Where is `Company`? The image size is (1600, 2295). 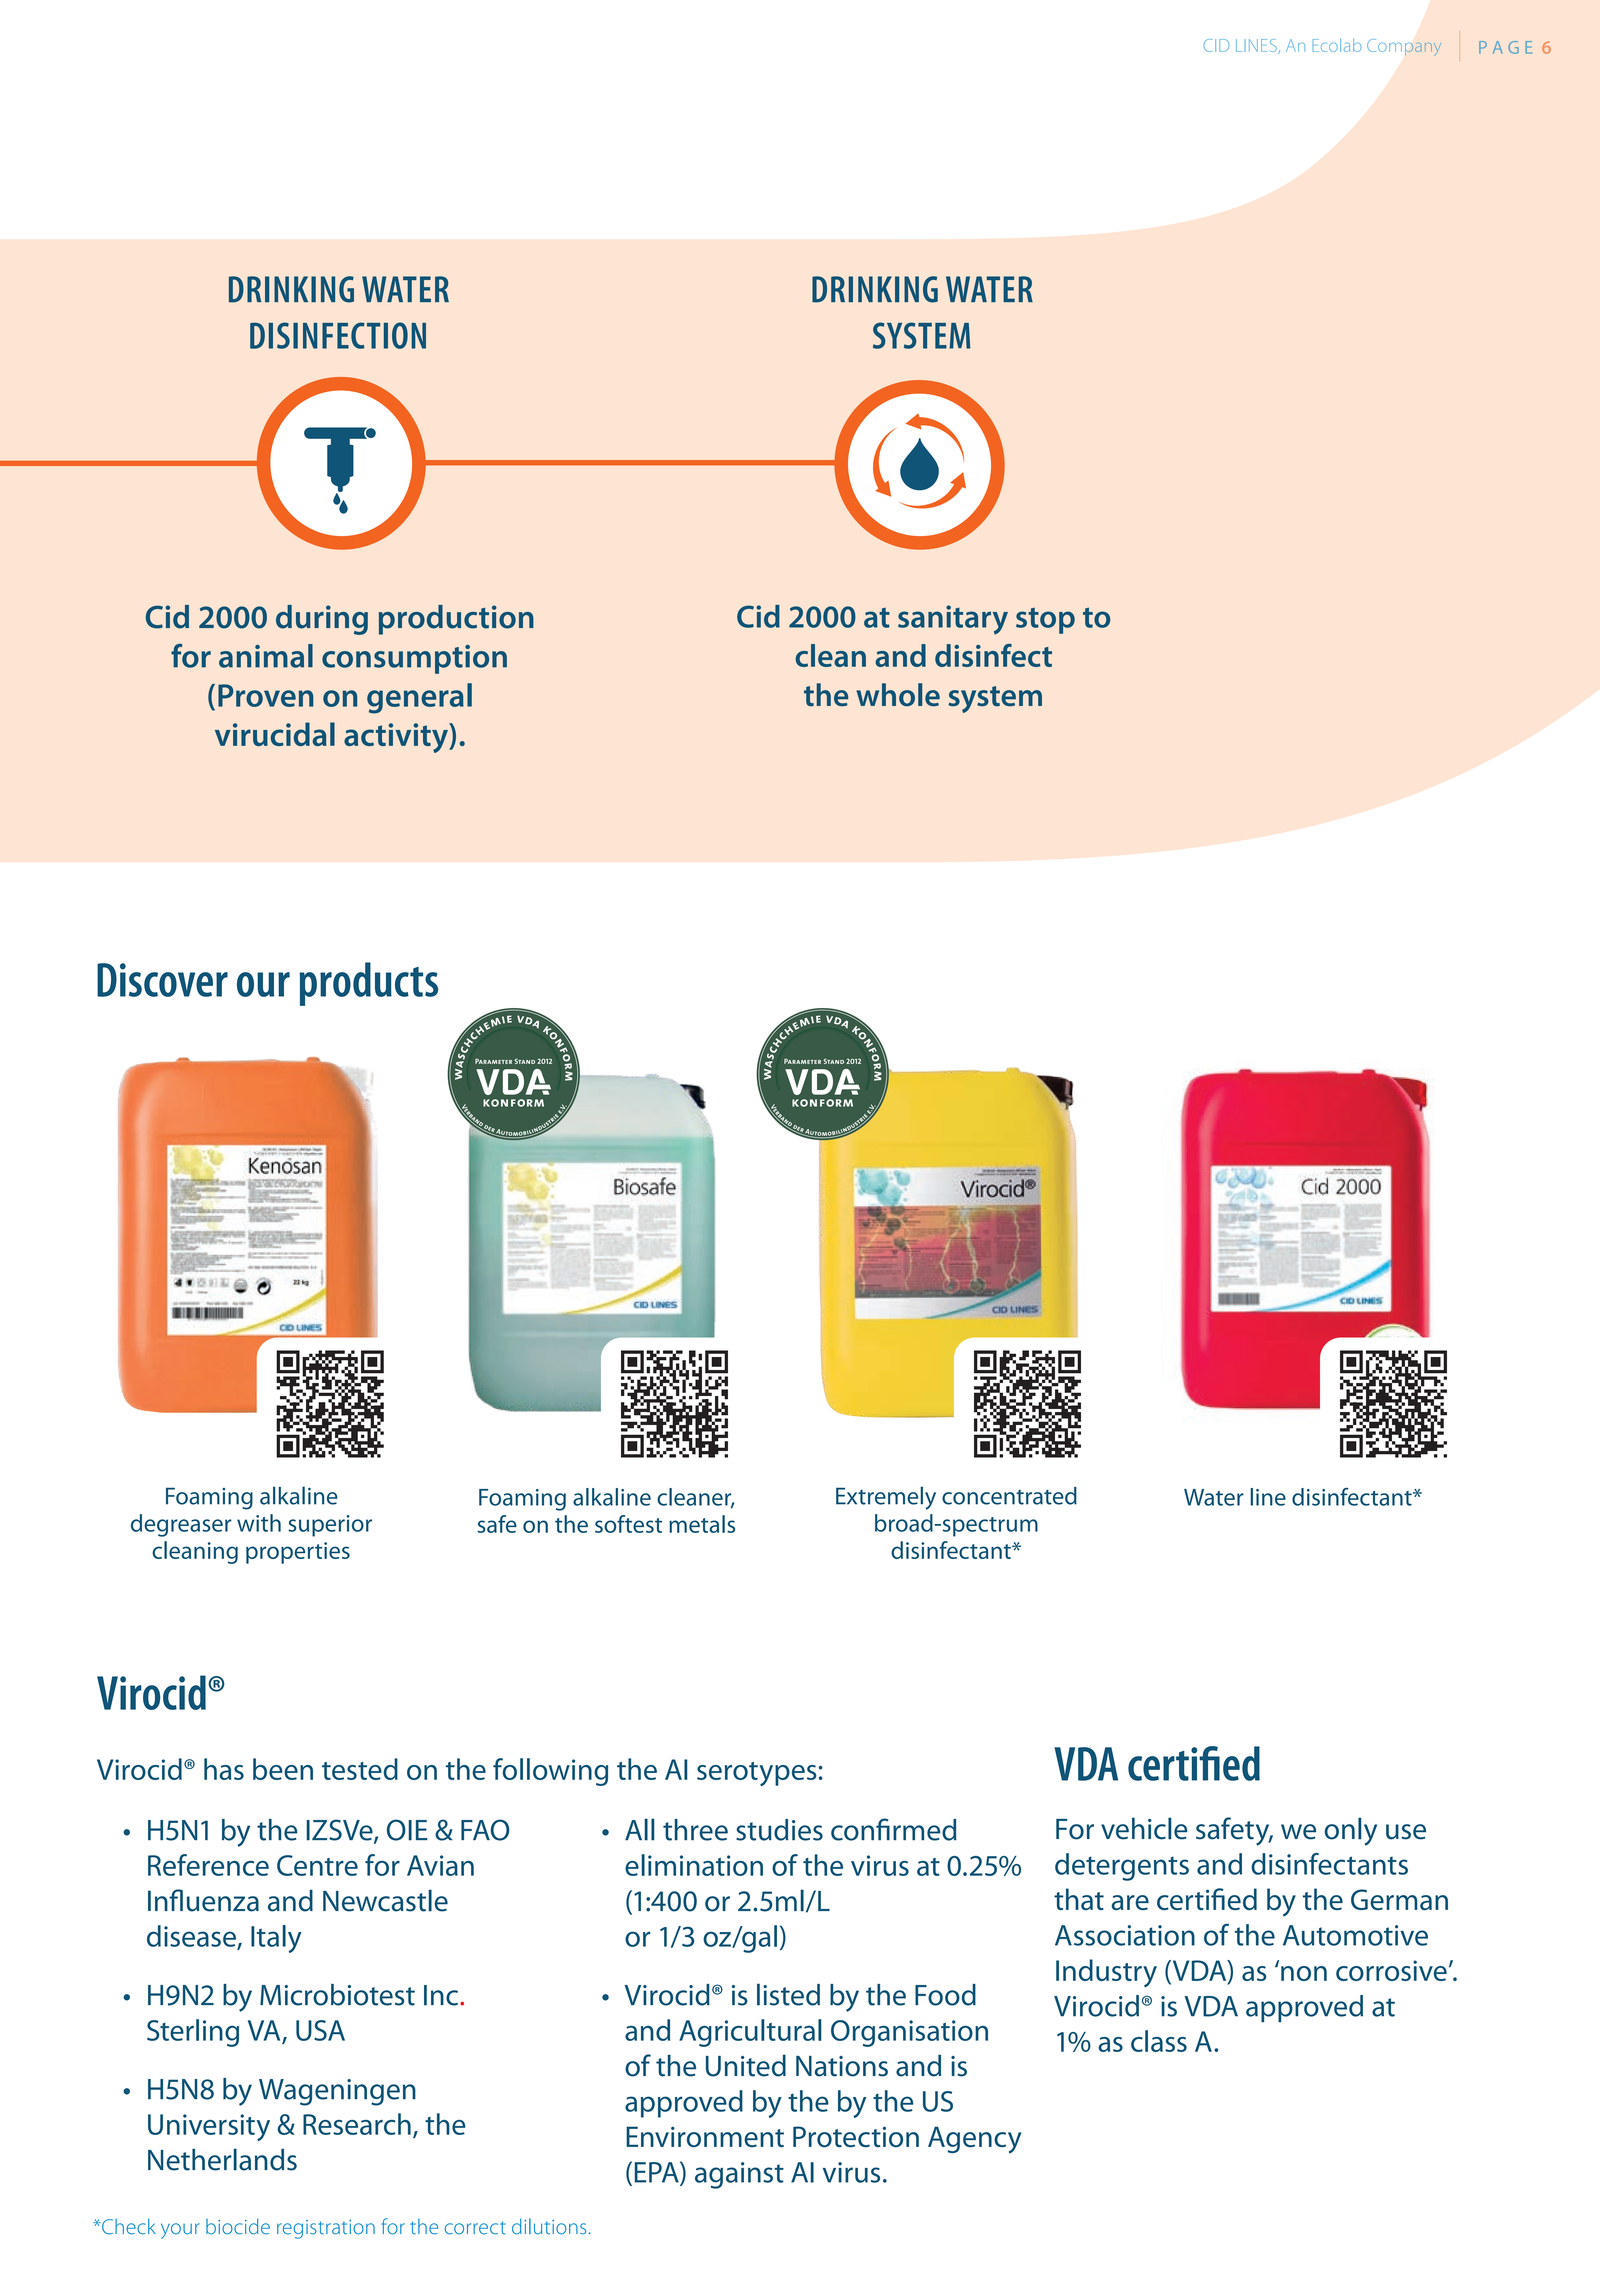 Company is located at coordinates (1404, 47).
